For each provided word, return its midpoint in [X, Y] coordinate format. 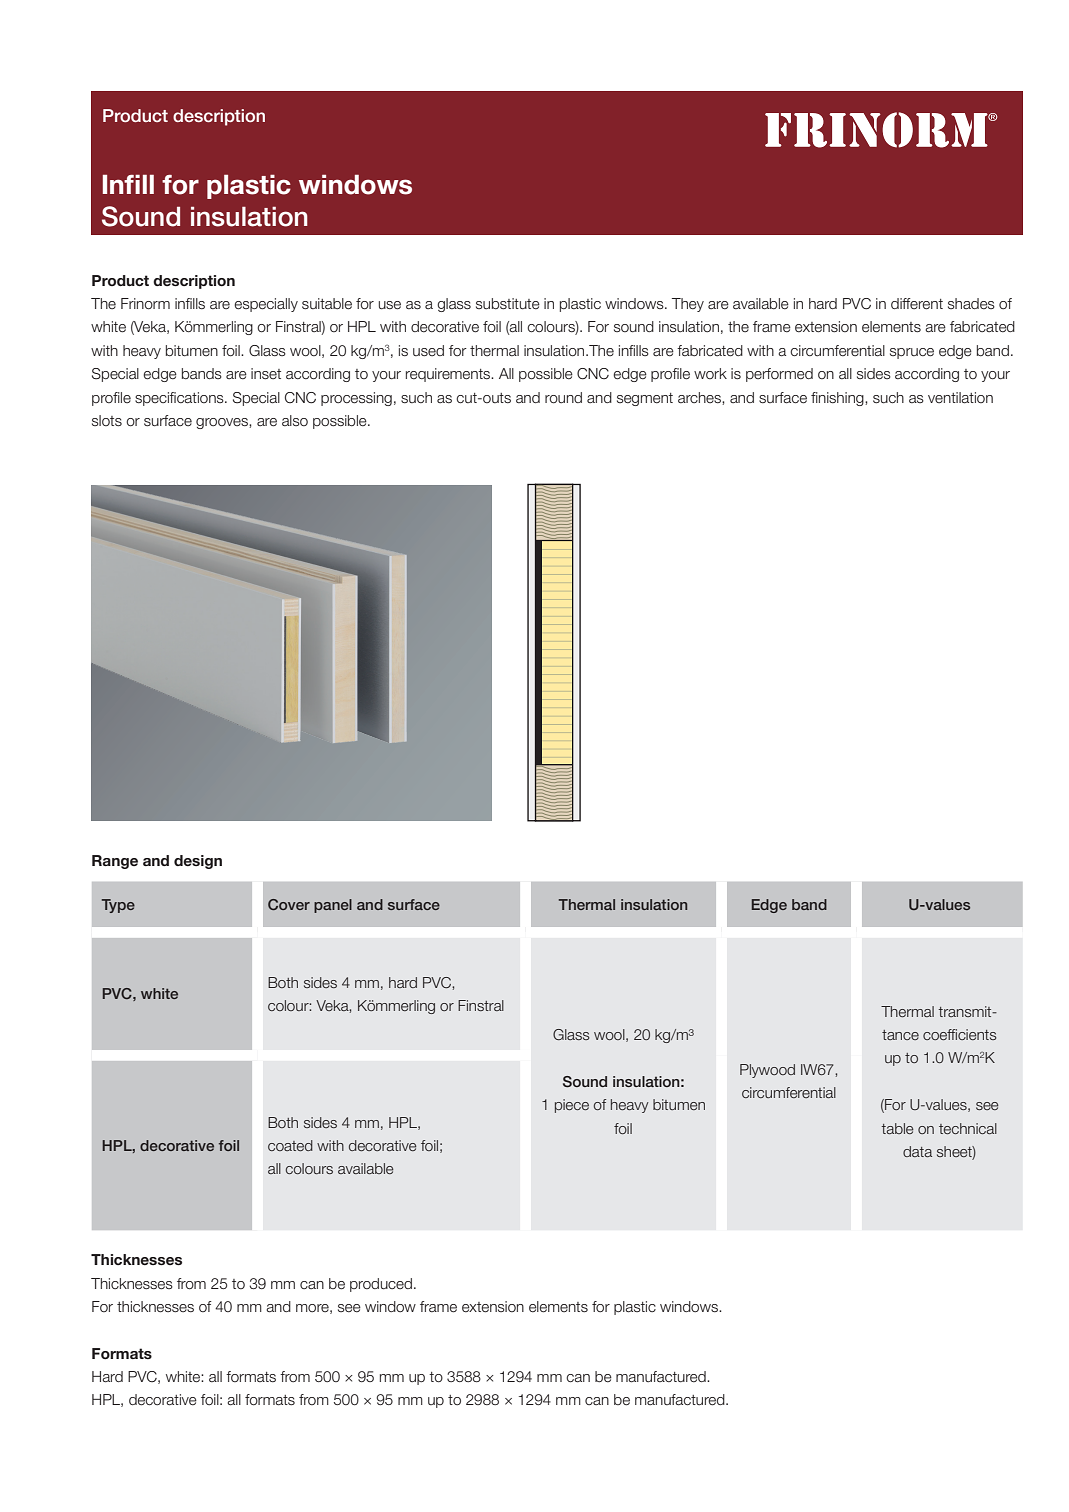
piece [572, 1106]
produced [381, 1285]
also [295, 420]
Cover [289, 904]
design [198, 862]
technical [968, 1128]
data [917, 1151]
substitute [508, 304]
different [917, 304]
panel [333, 906]
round [563, 398]
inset [266, 374]
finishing [838, 399]
